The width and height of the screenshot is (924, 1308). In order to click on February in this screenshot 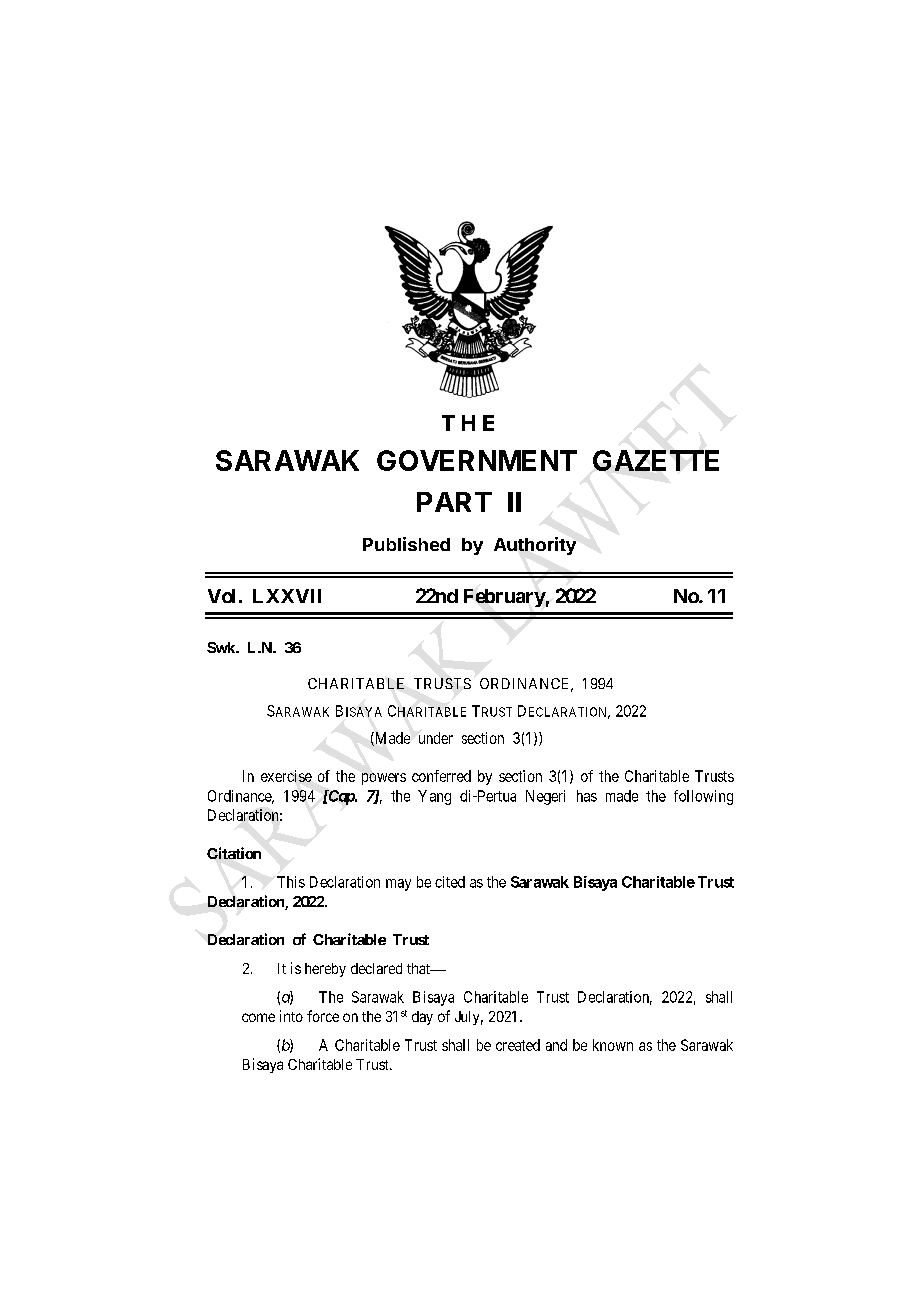, I will do `click(505, 598)`.
